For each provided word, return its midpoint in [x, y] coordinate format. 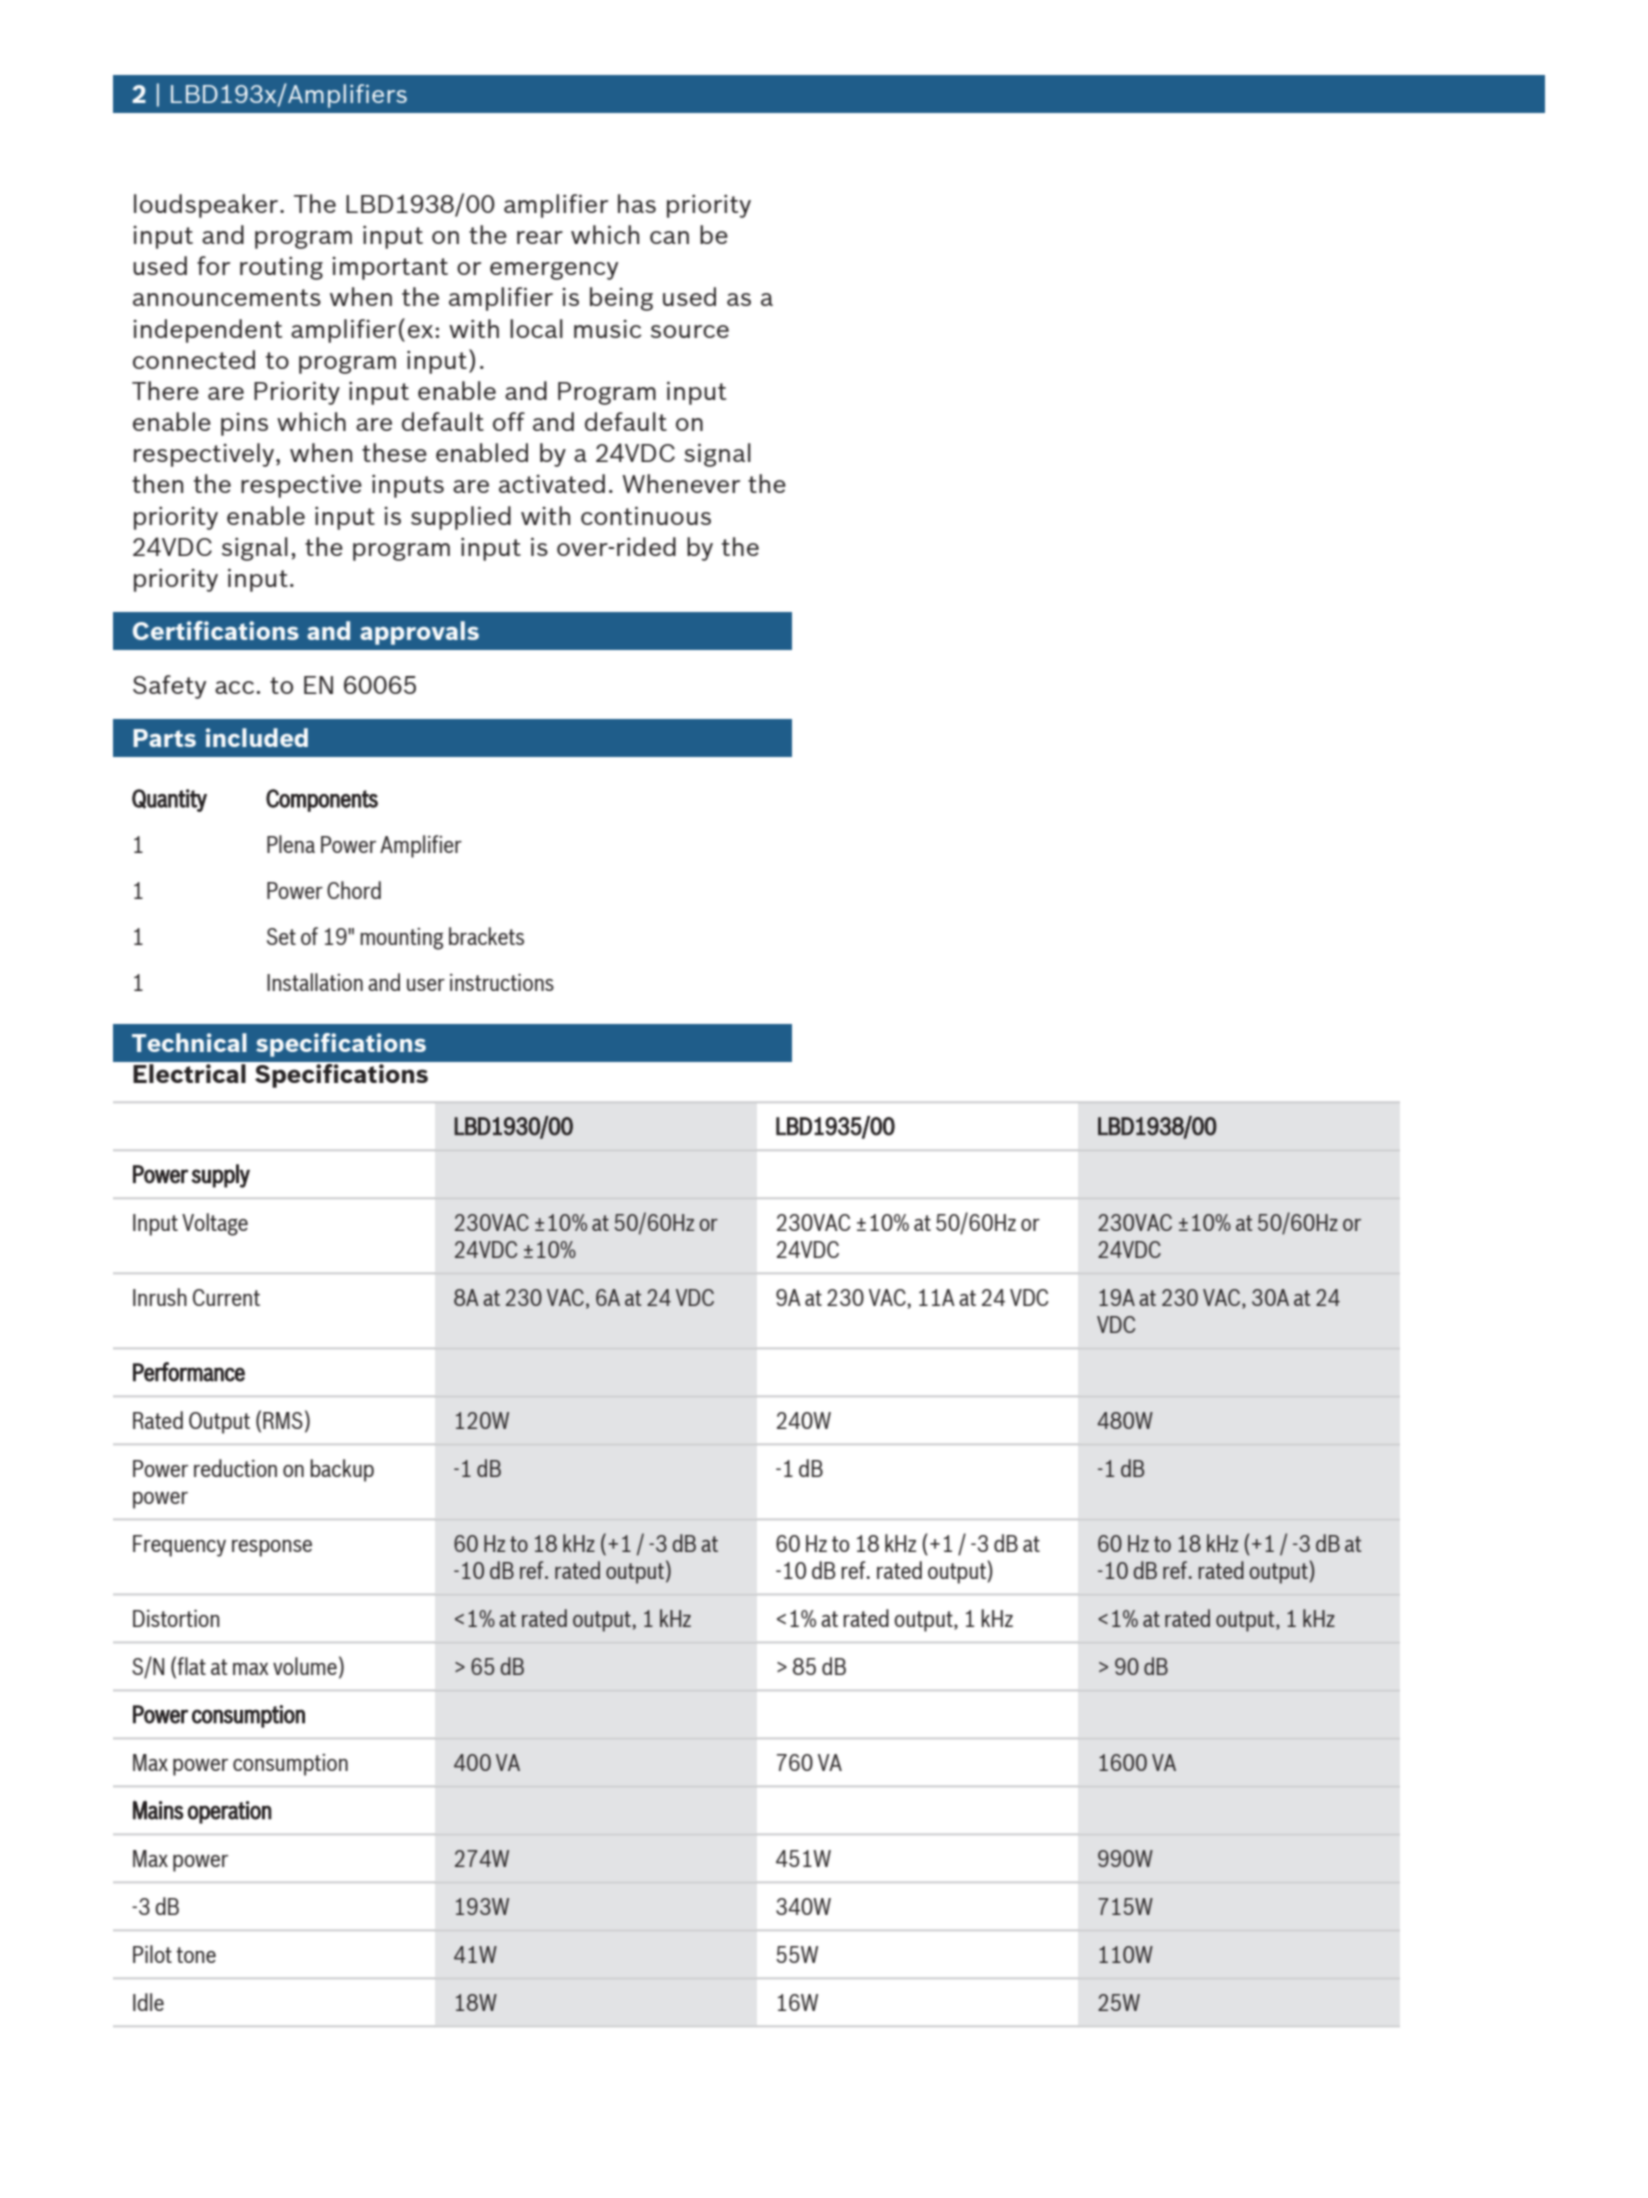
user [426, 985]
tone [196, 1955]
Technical [189, 1042]
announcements [227, 297]
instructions [502, 982]
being [621, 299]
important [390, 268]
